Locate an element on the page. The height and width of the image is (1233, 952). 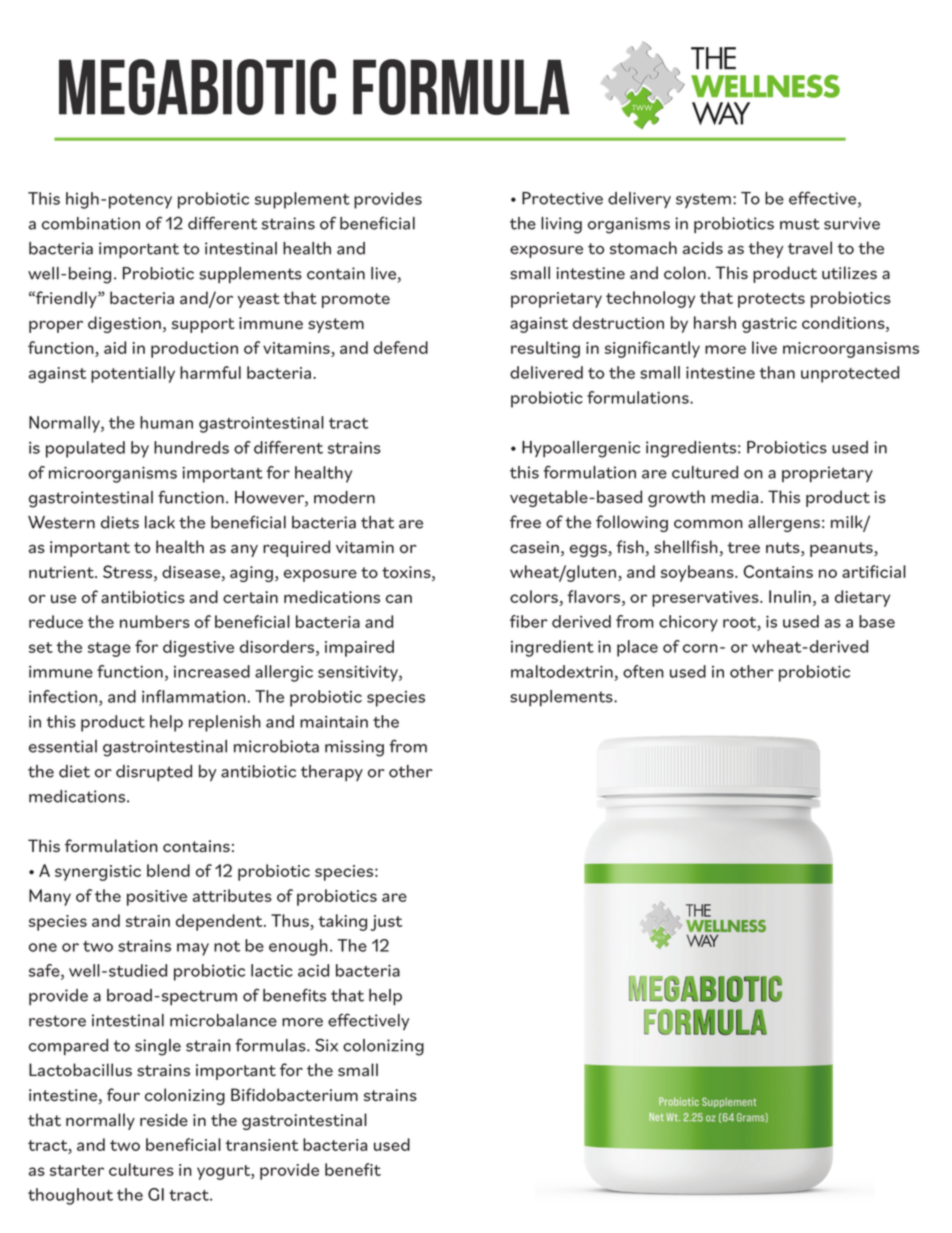
reside is located at coordinates (164, 1119).
